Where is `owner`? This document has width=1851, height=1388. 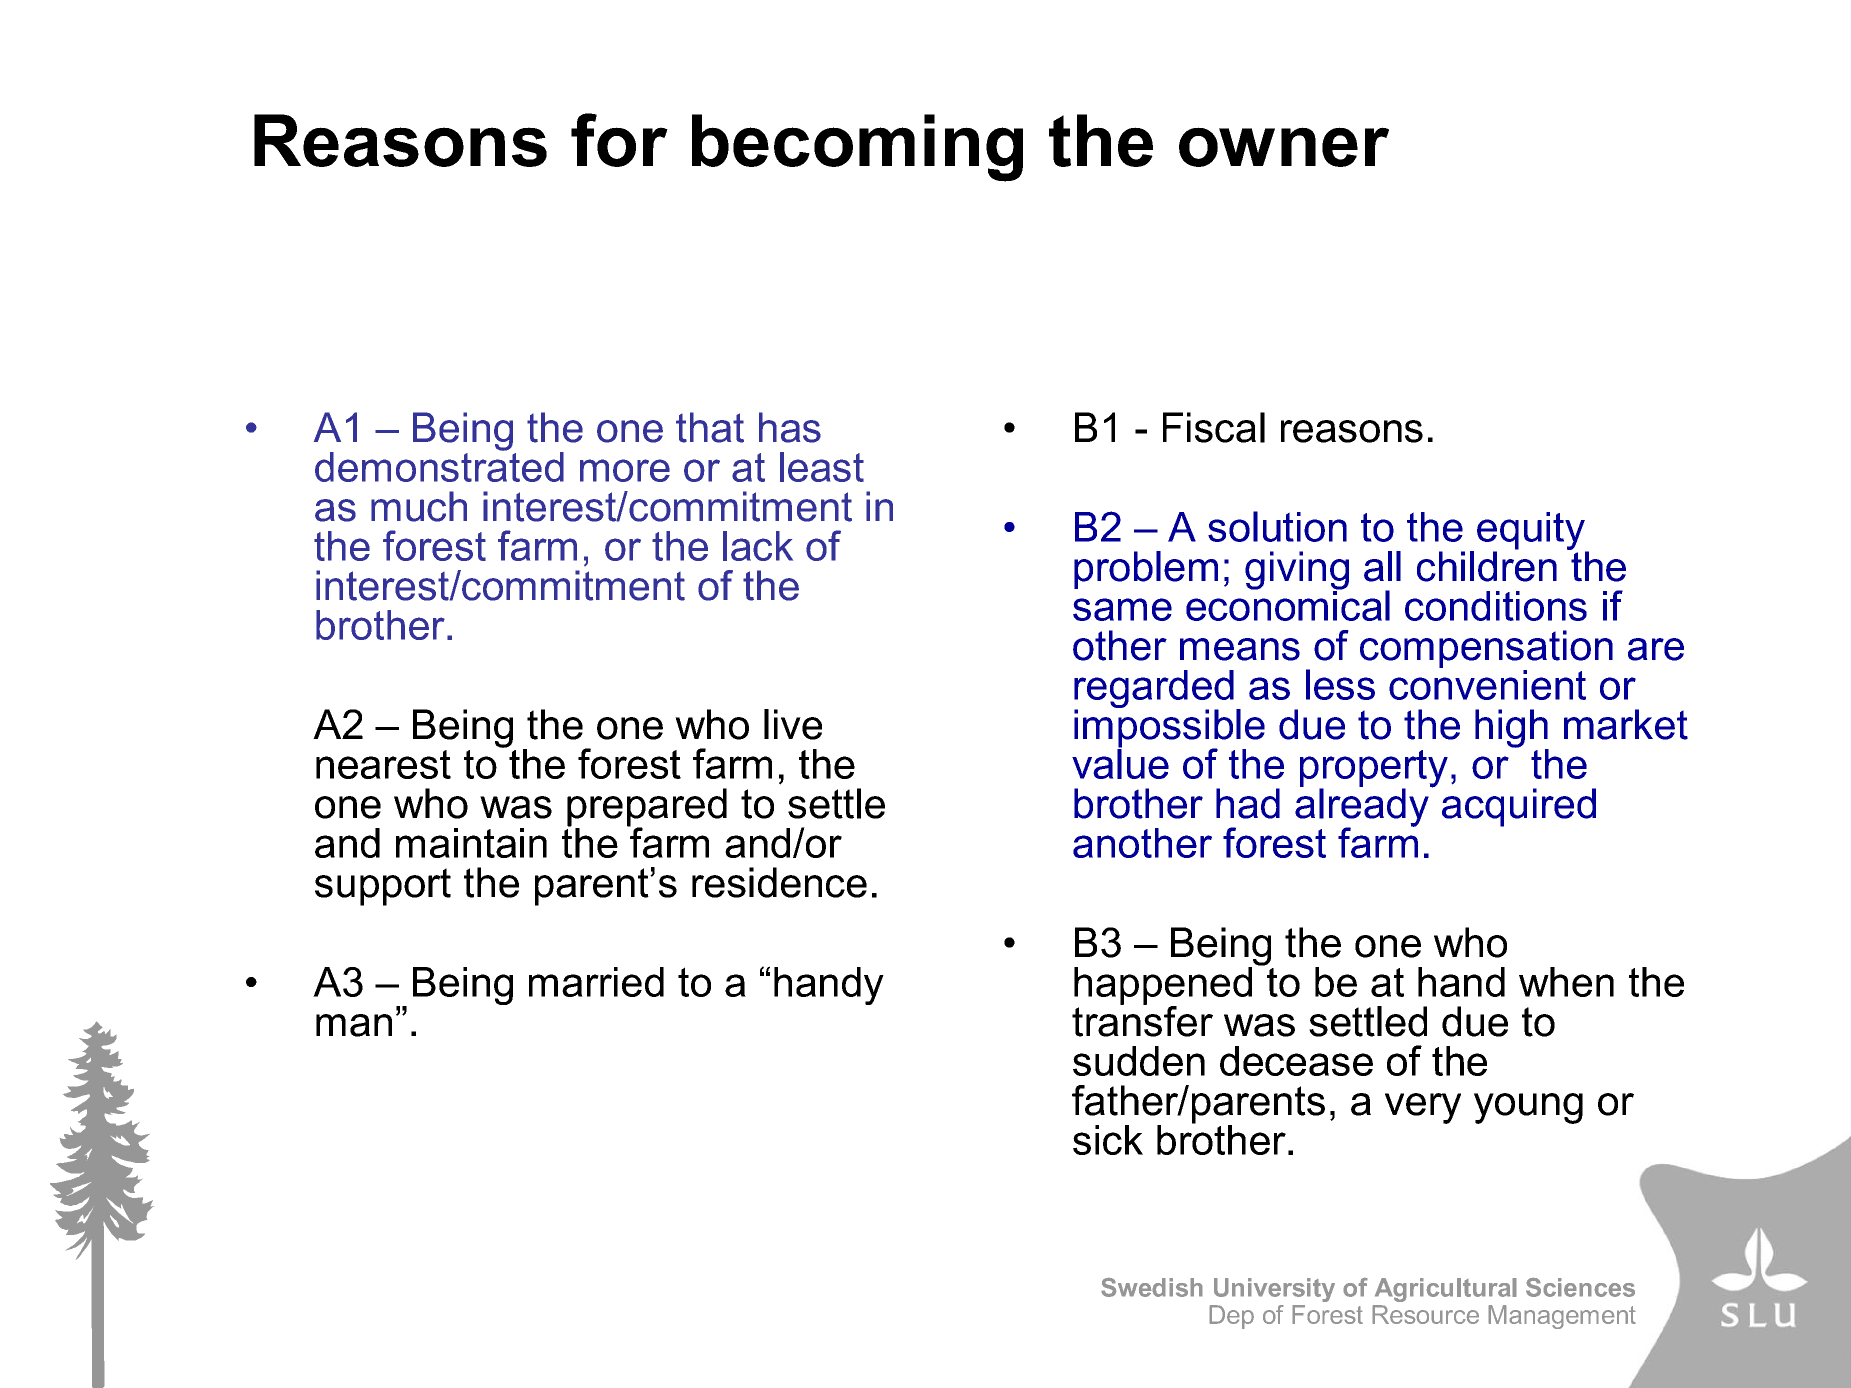
owner is located at coordinates (1284, 147).
